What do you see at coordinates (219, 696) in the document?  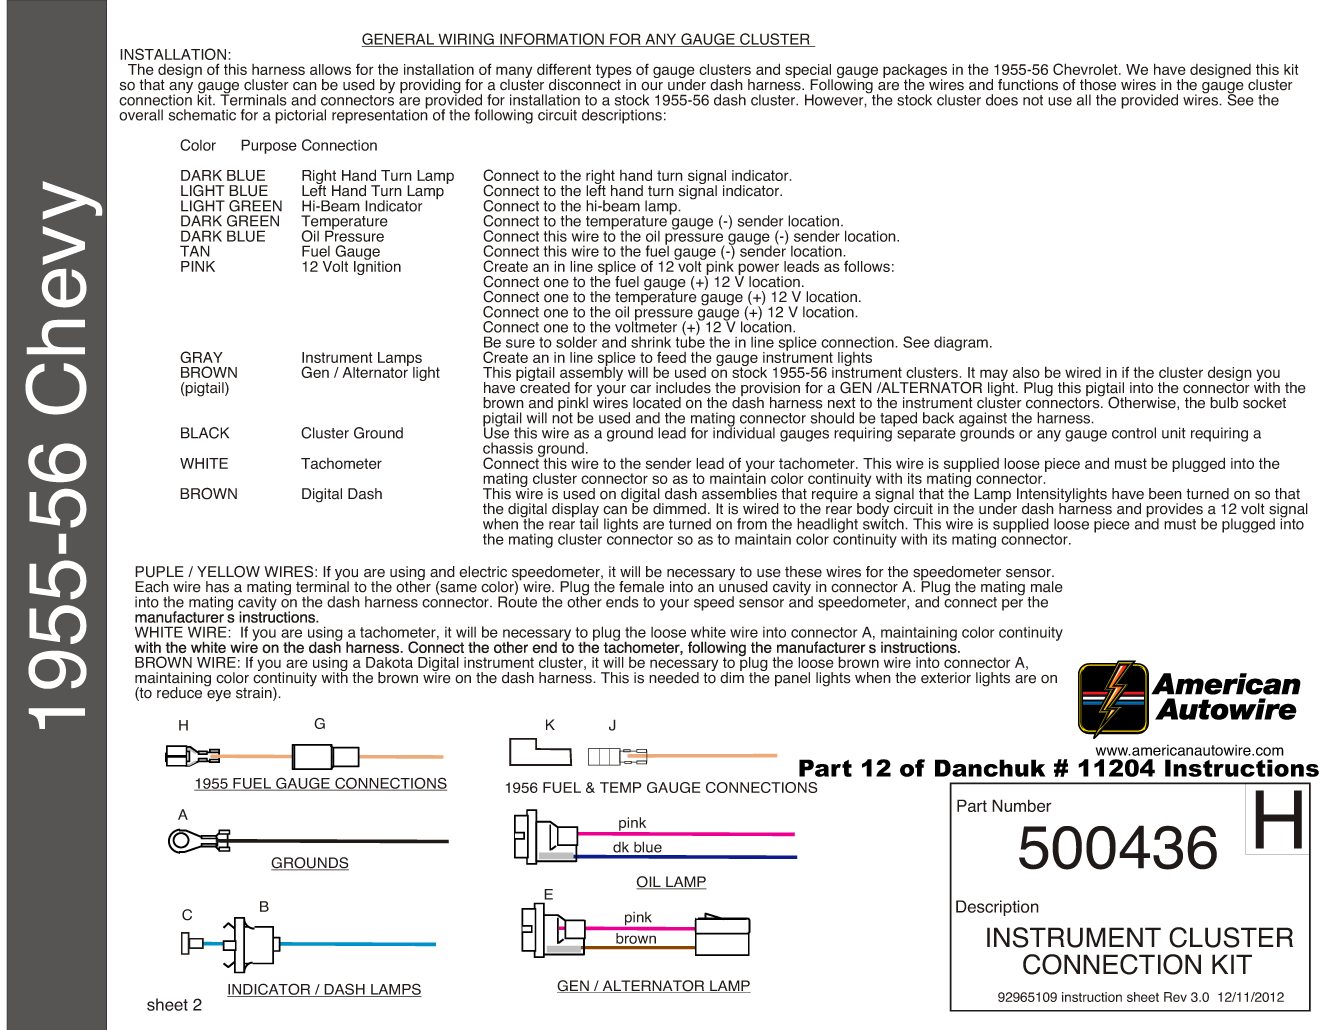 I see `eye` at bounding box center [219, 696].
